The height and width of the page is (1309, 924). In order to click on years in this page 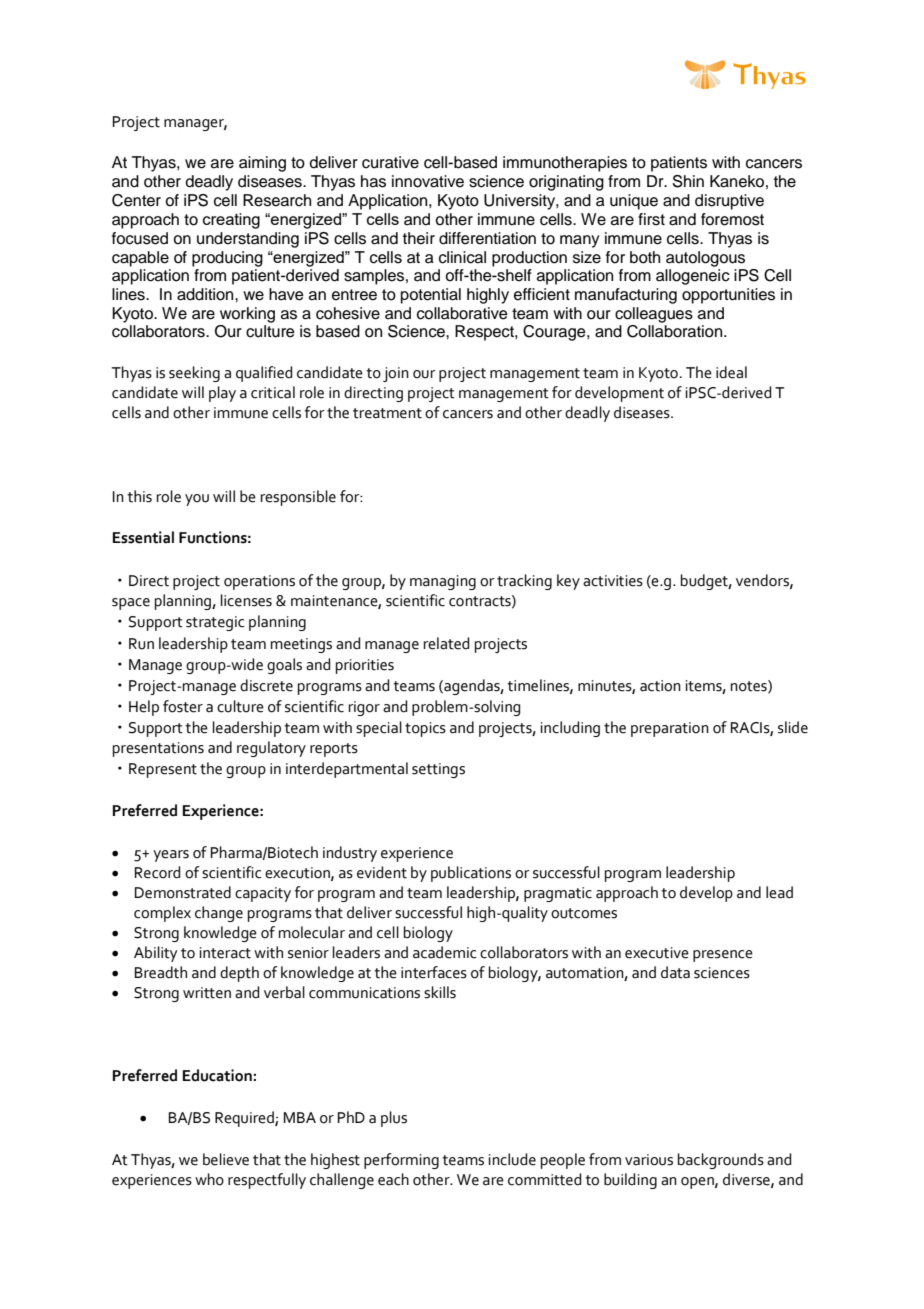, I will do `click(171, 856)`.
